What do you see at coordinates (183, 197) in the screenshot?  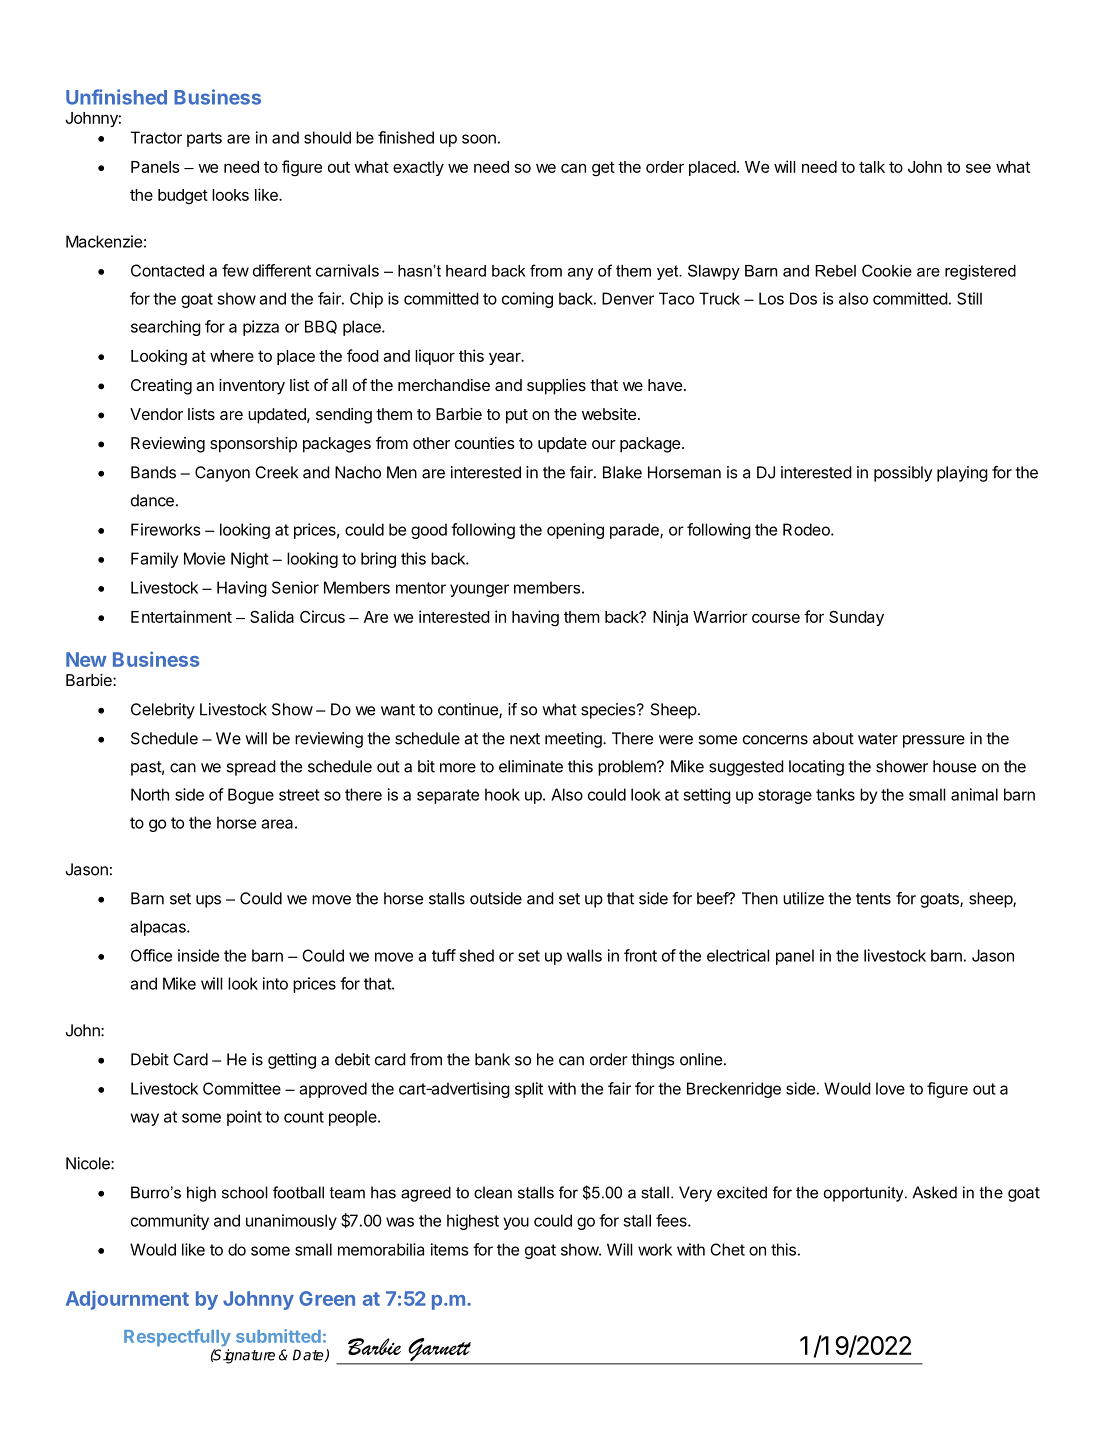 I see `budget` at bounding box center [183, 197].
